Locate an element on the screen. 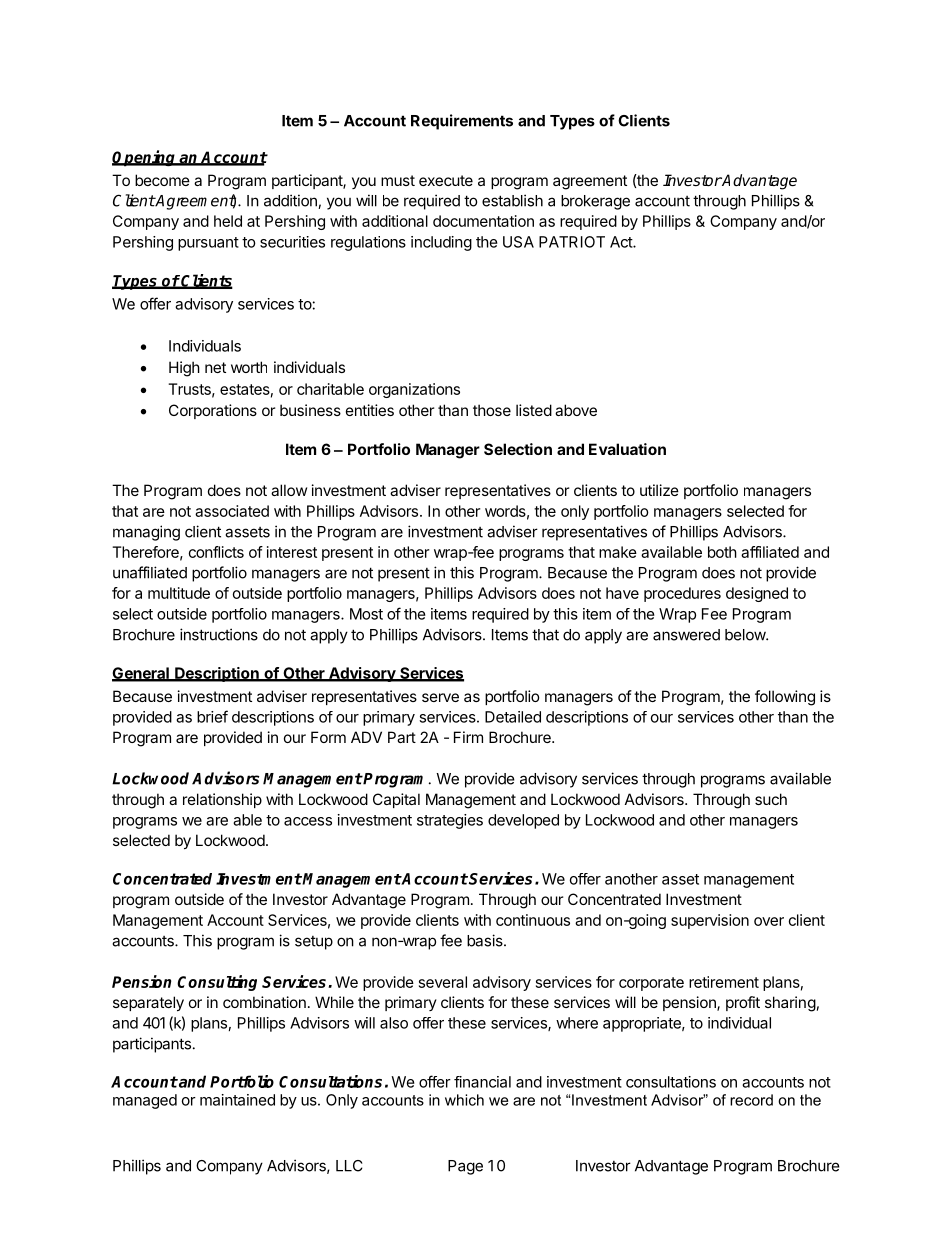 This screenshot has height=1233, width=952. associated is located at coordinates (232, 511).
